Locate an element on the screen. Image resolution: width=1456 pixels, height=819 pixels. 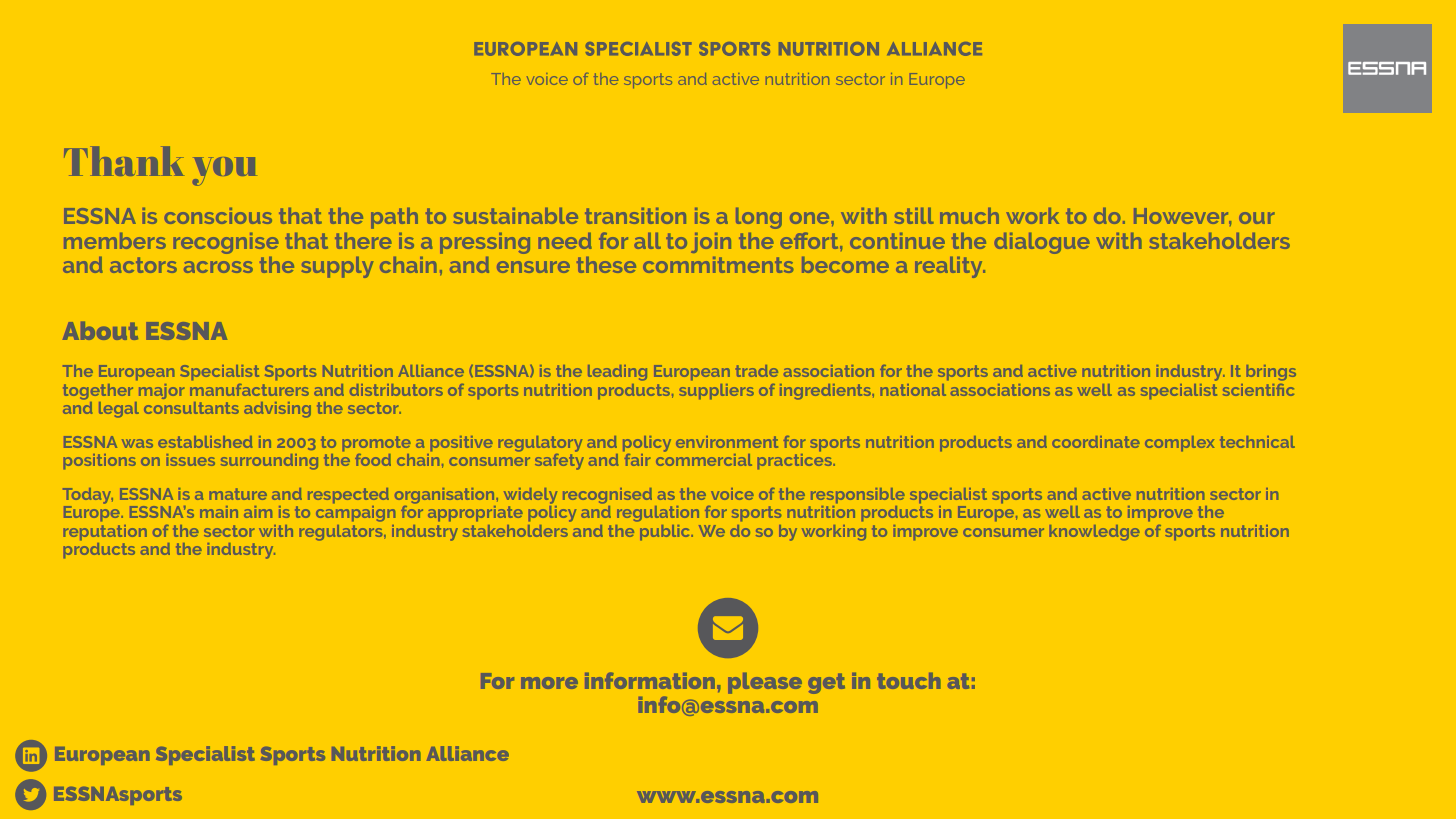
our is located at coordinates (1257, 218).
